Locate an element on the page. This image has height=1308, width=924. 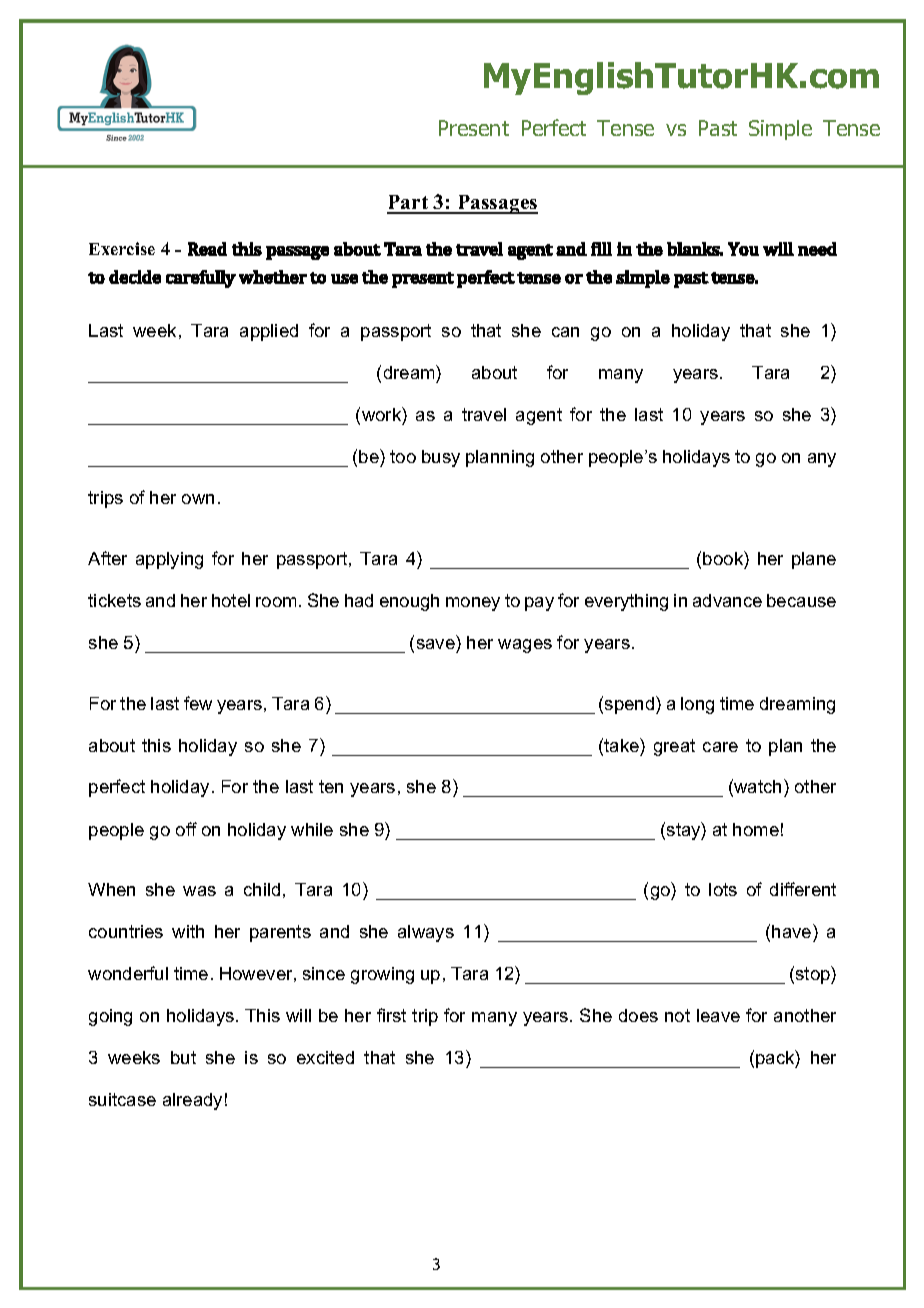
decide is located at coordinates (135, 277).
